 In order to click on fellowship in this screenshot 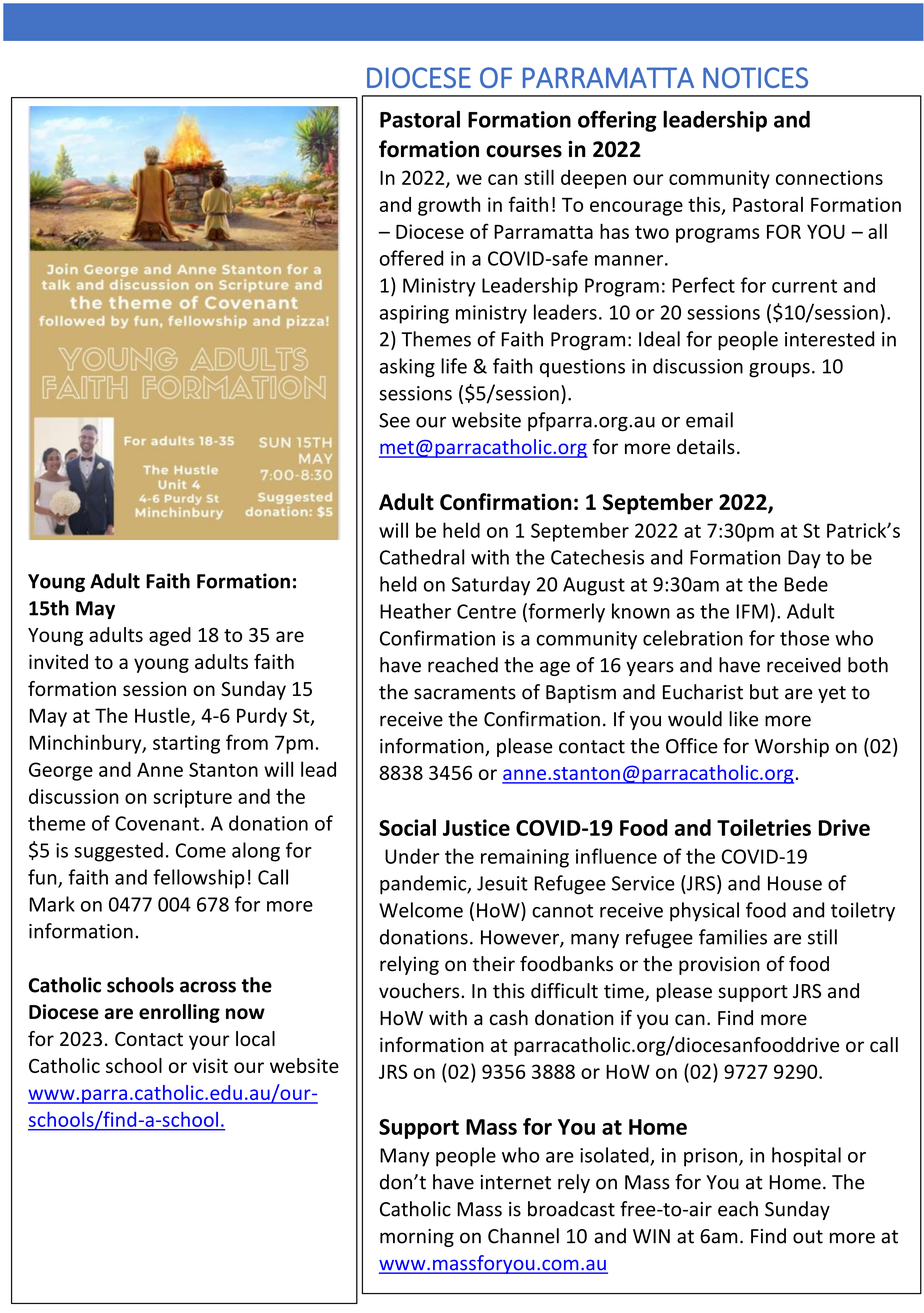, I will do `click(199, 879)`.
